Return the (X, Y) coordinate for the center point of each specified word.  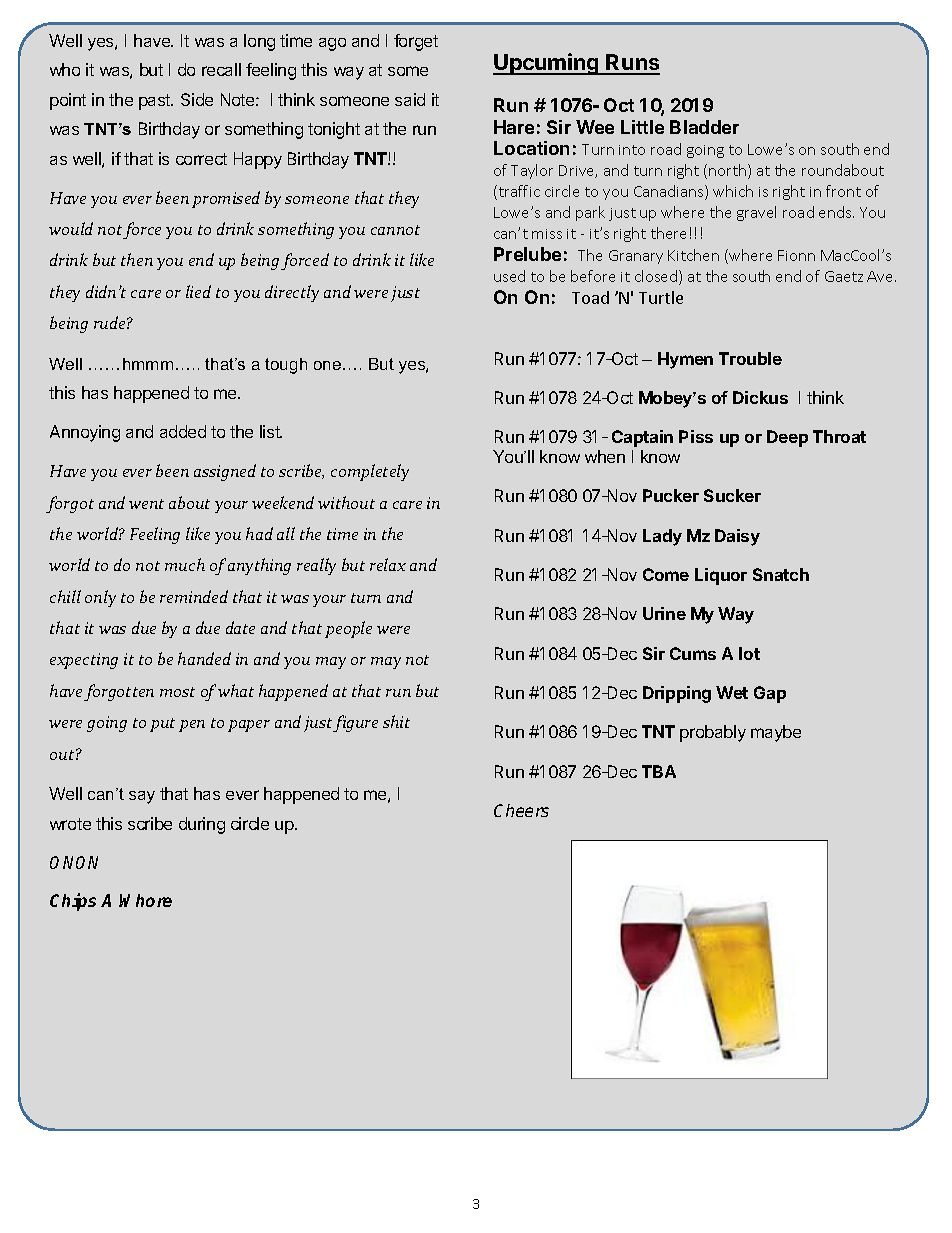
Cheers (521, 810)
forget (416, 42)
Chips (73, 902)
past (156, 102)
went (146, 504)
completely (370, 472)
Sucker (732, 495)
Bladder (704, 127)
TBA (659, 771)
